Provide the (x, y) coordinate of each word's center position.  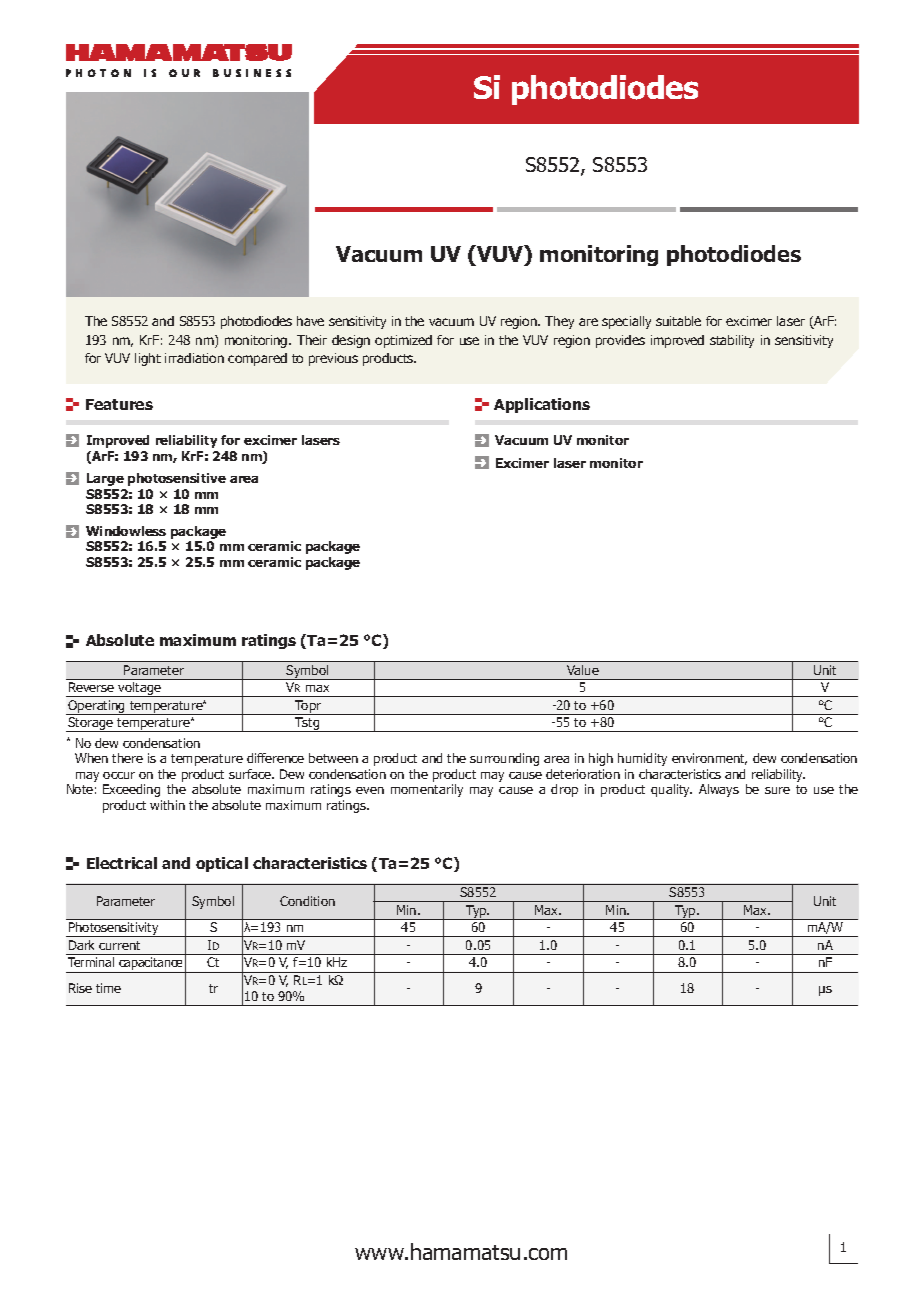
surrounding (504, 759)
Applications (542, 405)
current (119, 945)
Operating (97, 707)
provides (620, 341)
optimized (403, 341)
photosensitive (177, 479)
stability (732, 341)
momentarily (427, 790)
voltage (140, 689)
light (148, 359)
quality (671, 790)
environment (709, 759)
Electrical (122, 863)
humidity (642, 759)
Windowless (126, 531)
